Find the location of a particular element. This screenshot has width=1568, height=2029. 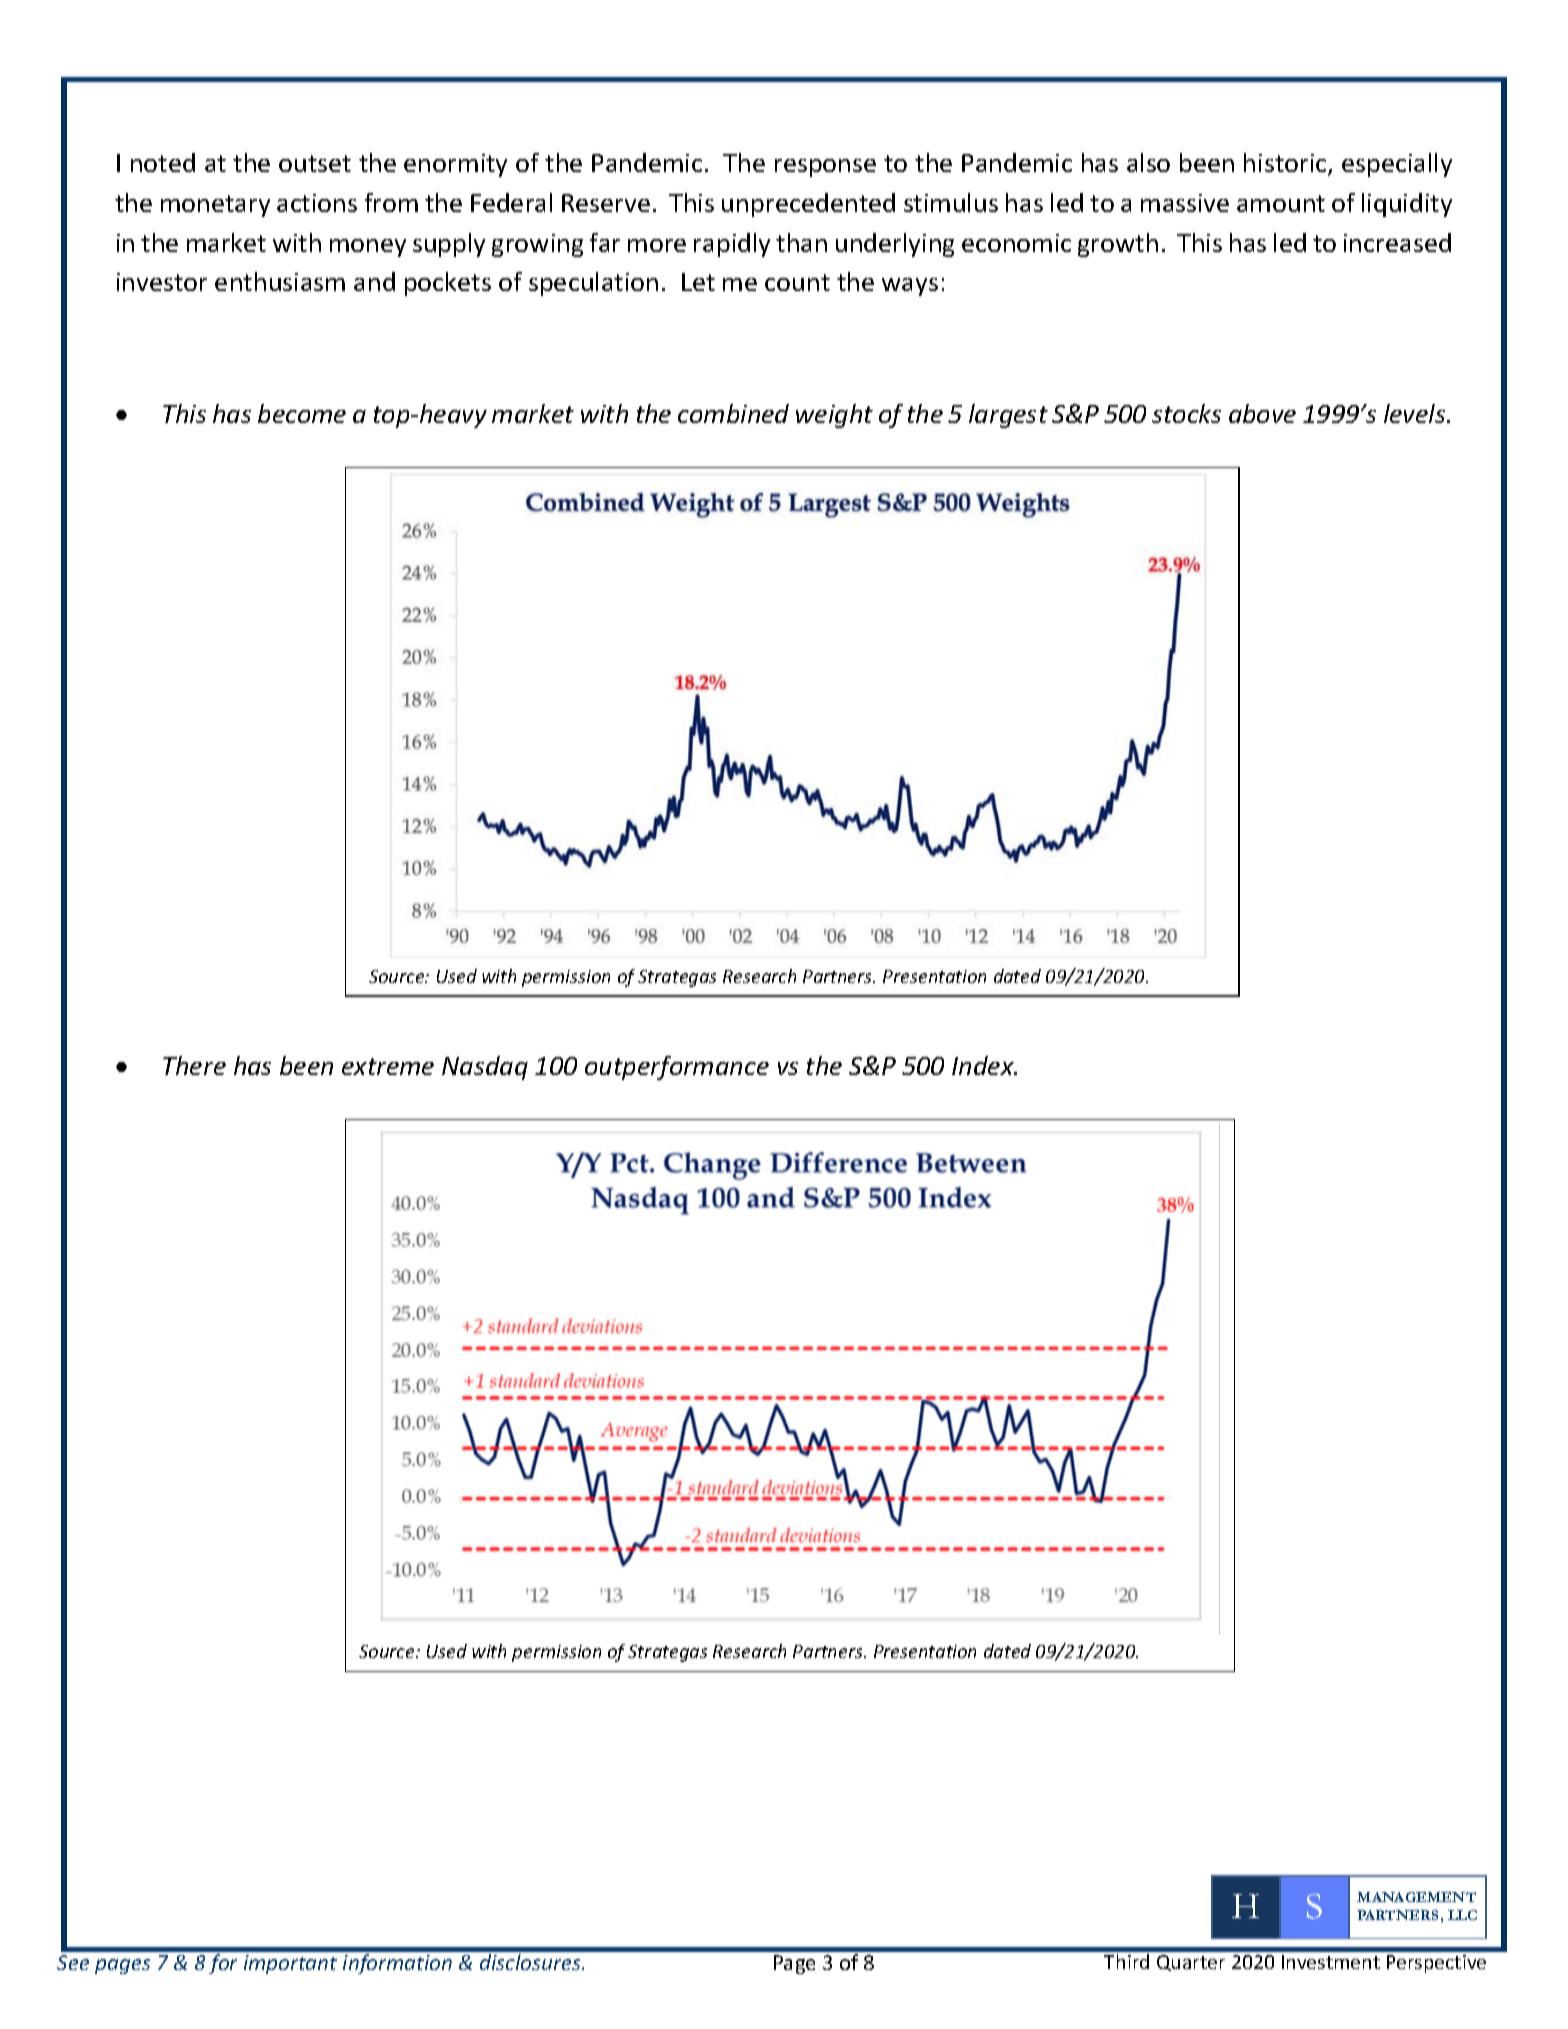

combined is located at coordinates (733, 413).
